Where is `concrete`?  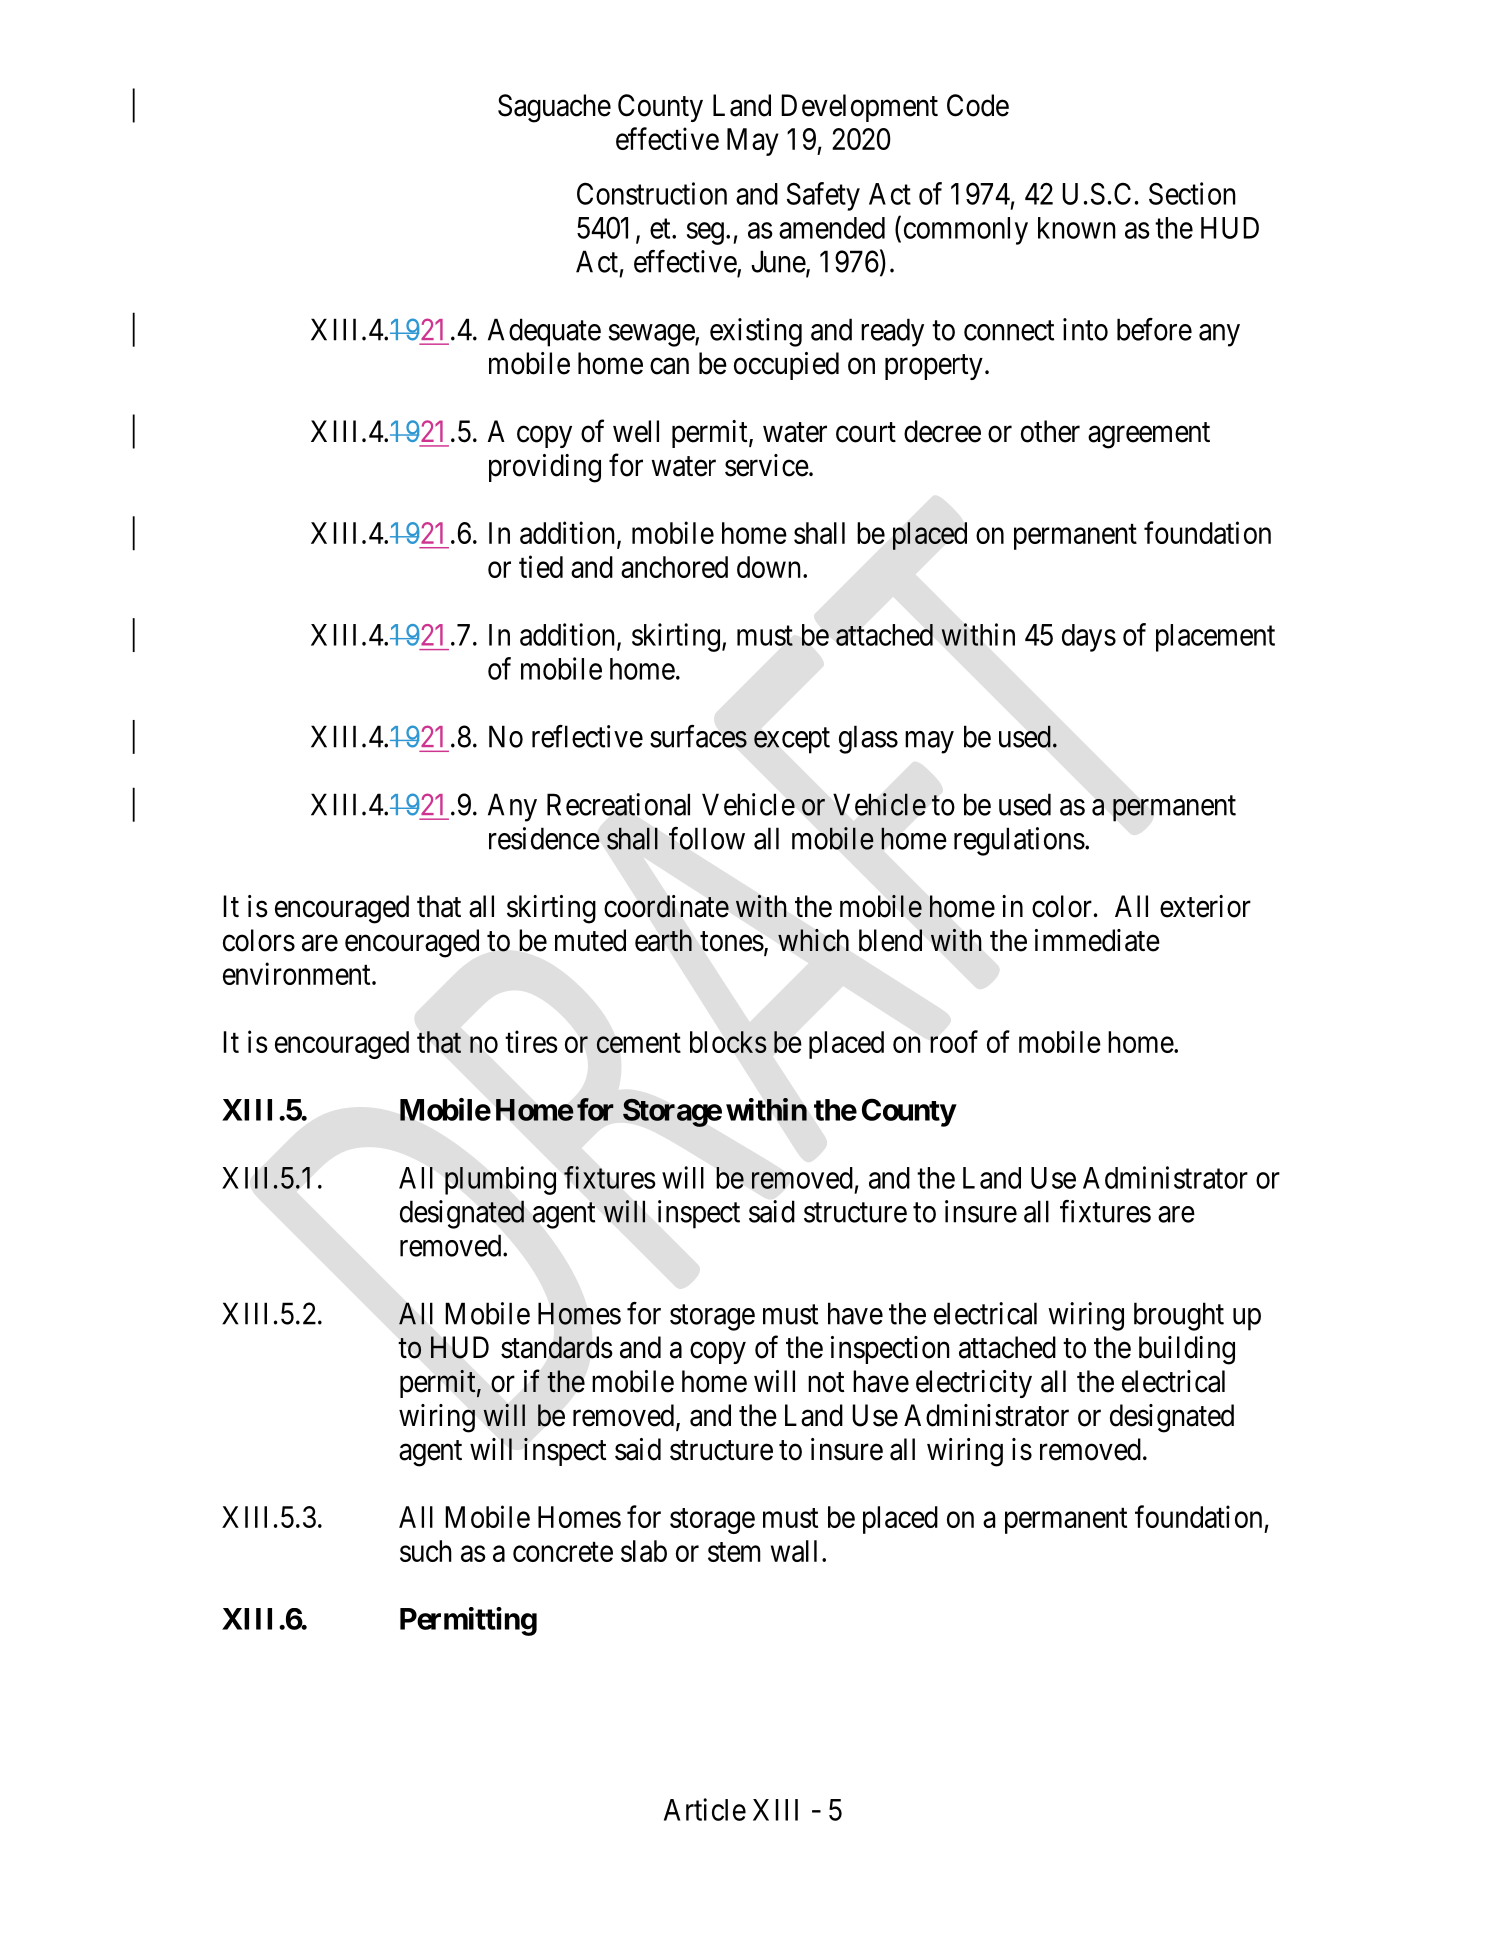 concrete is located at coordinates (563, 1552).
